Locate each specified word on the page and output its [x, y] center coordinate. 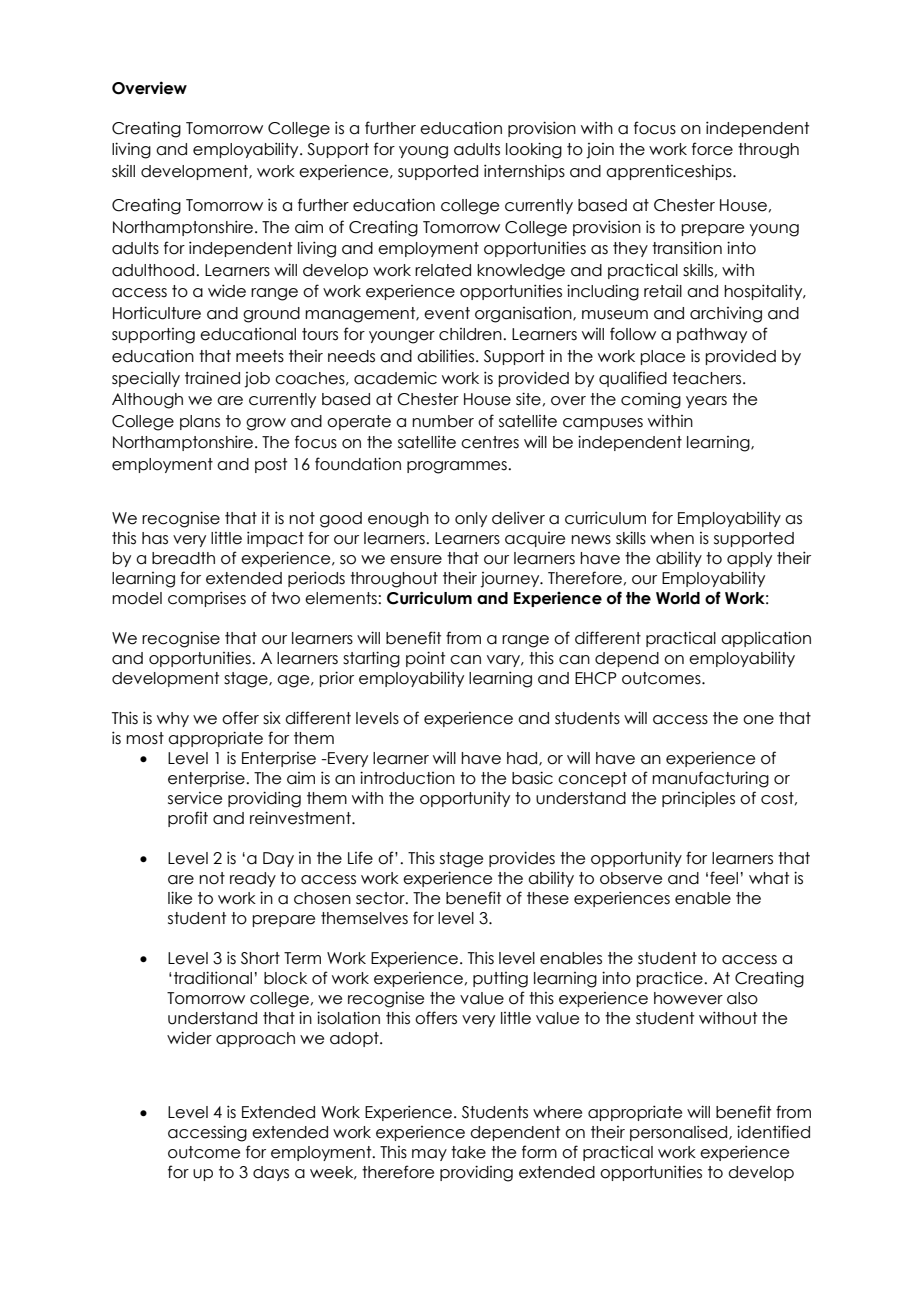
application [766, 639]
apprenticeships [670, 172]
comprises [207, 599]
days [271, 1173]
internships [524, 172]
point [425, 659]
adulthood [154, 270]
